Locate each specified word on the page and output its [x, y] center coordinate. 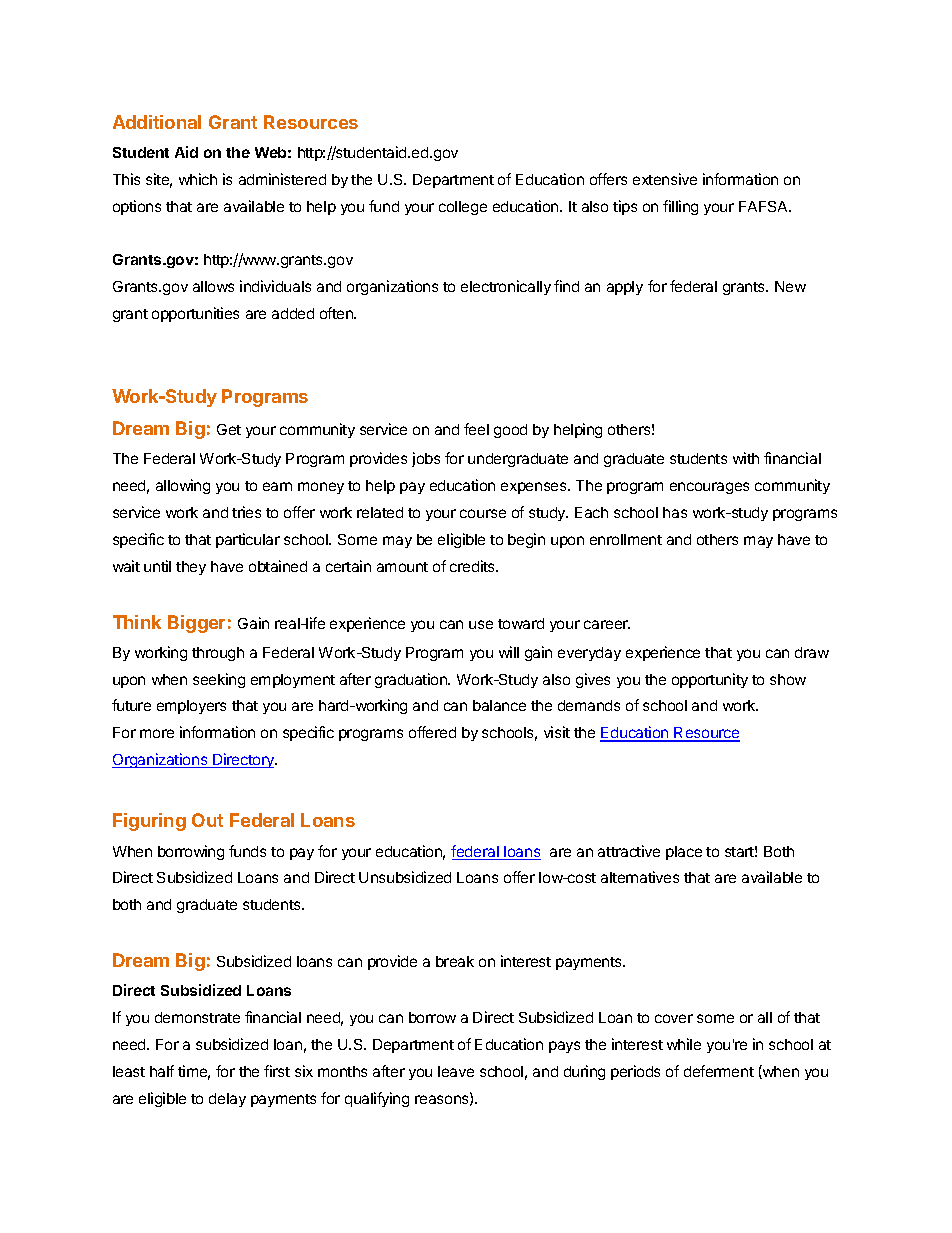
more [157, 733]
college [463, 208]
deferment [719, 1071]
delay [227, 1100]
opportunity [710, 680]
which [198, 179]
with [746, 458]
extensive [665, 179]
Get [229, 429]
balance [499, 705]
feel [476, 429]
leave [456, 1071]
